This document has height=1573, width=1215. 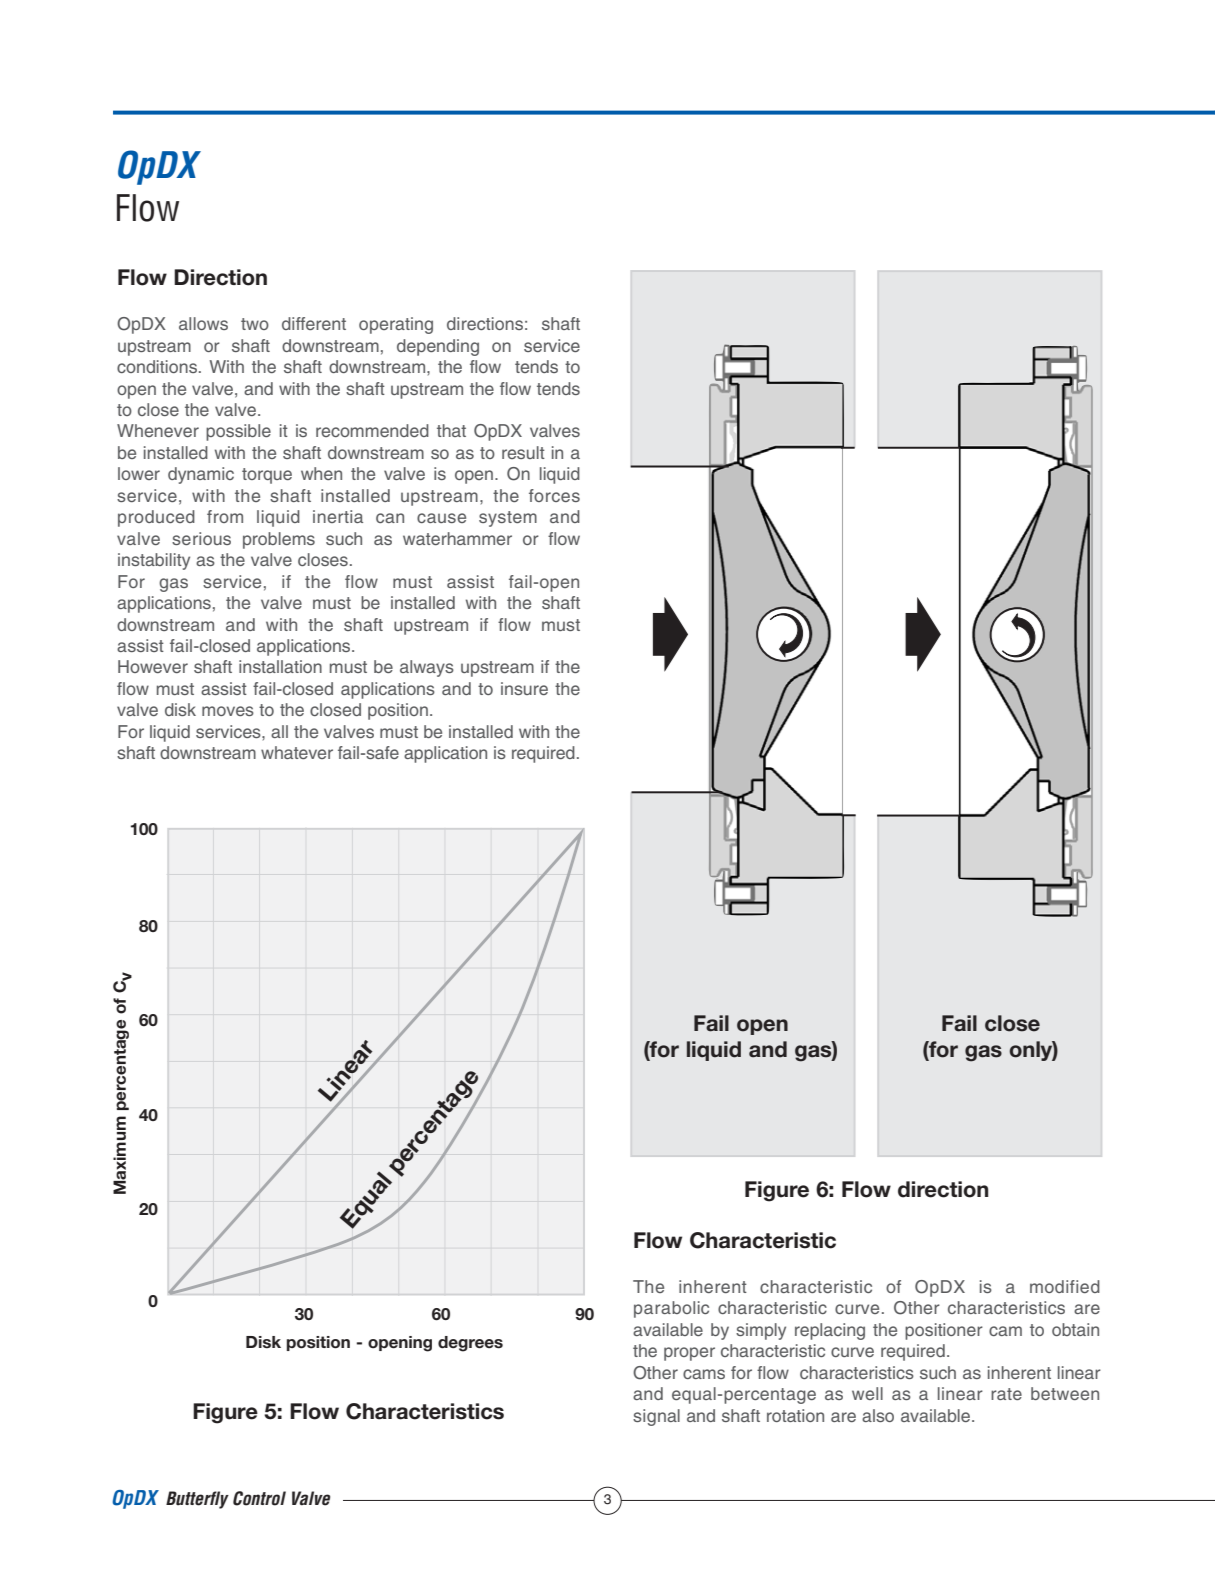 What do you see at coordinates (671, 1309) in the document?
I see `parabolic` at bounding box center [671, 1309].
